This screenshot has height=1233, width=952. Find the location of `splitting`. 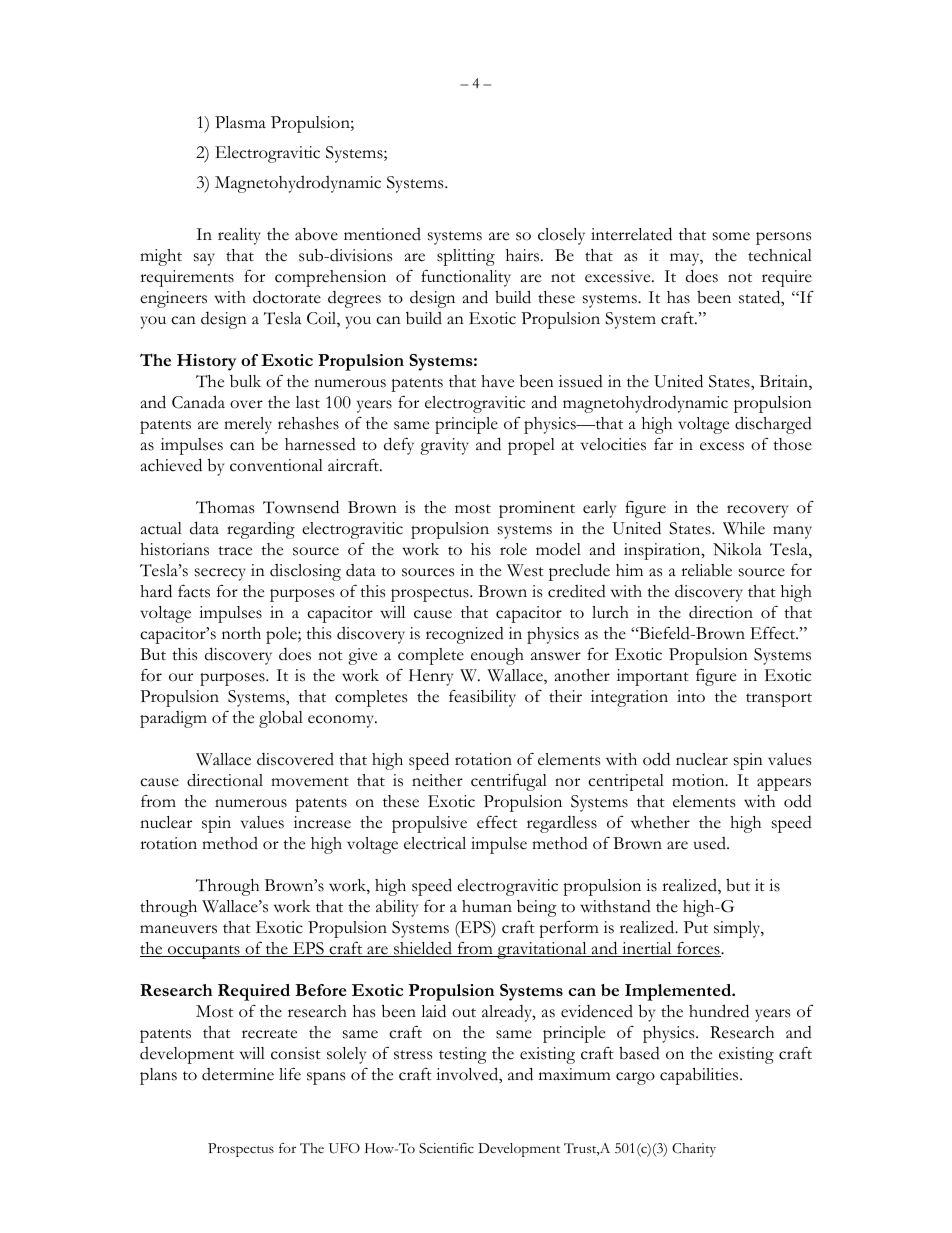

splitting is located at coordinates (466, 257).
